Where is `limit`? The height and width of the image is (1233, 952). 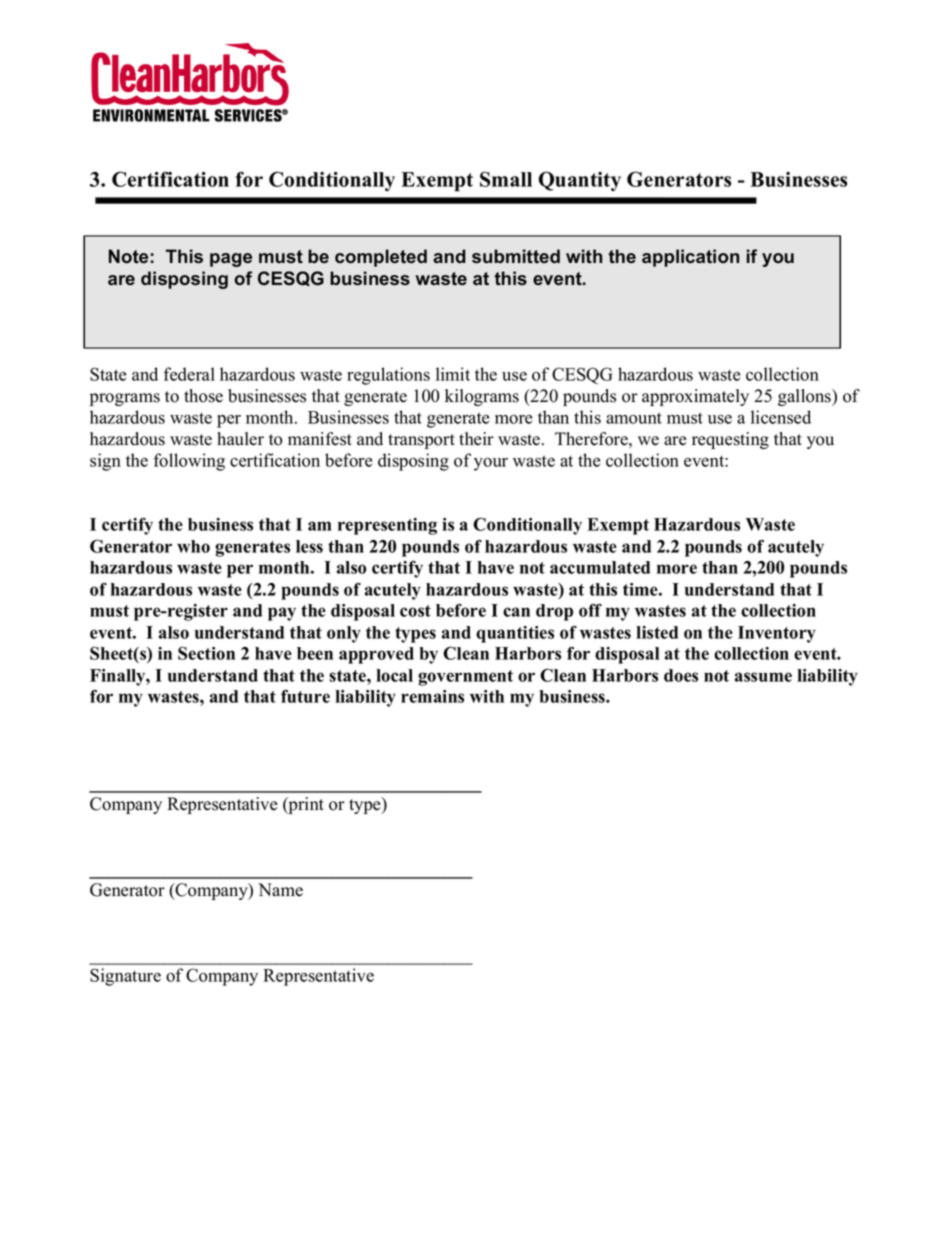 limit is located at coordinates (453, 374).
